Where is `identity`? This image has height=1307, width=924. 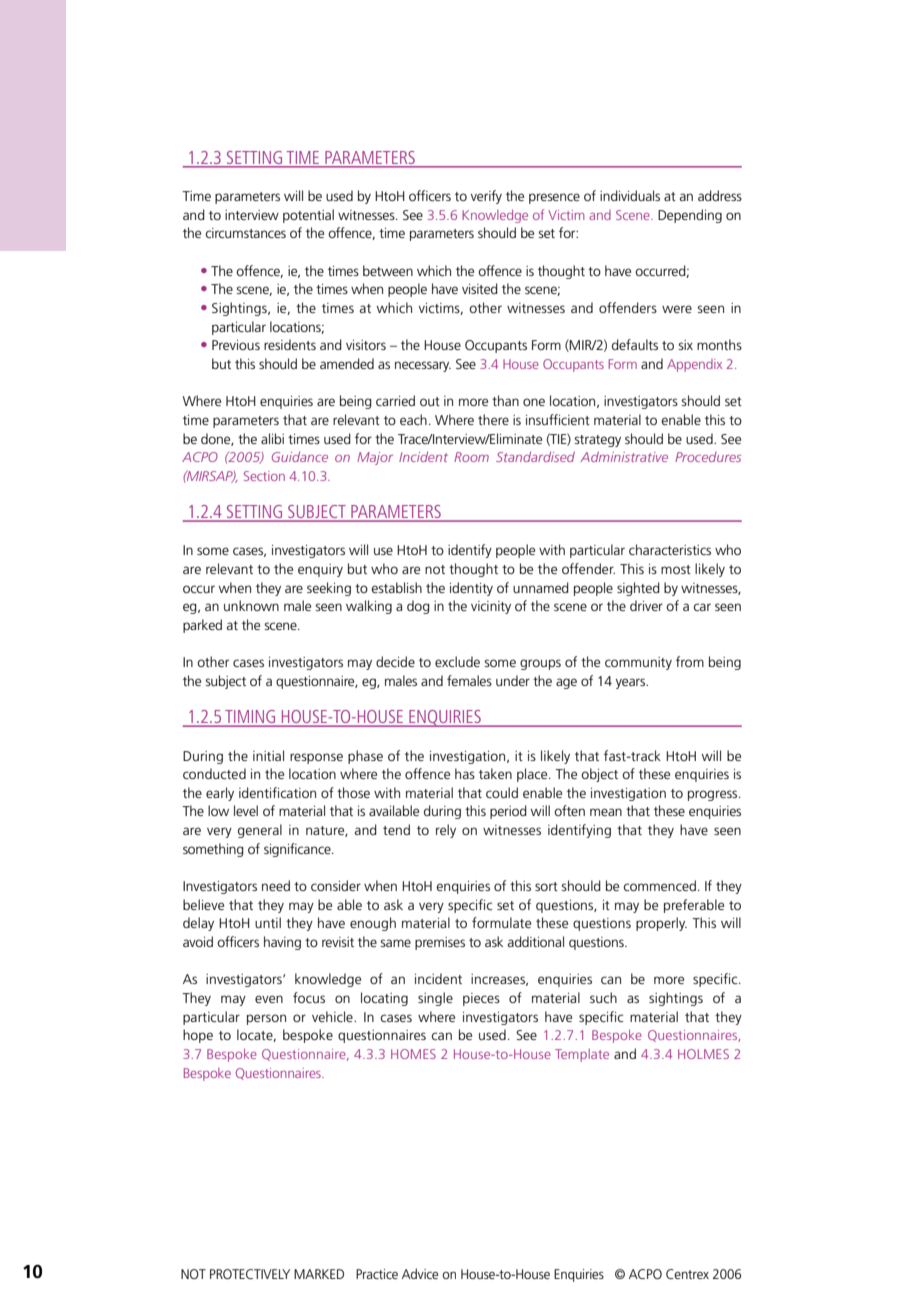 identity is located at coordinates (471, 589).
